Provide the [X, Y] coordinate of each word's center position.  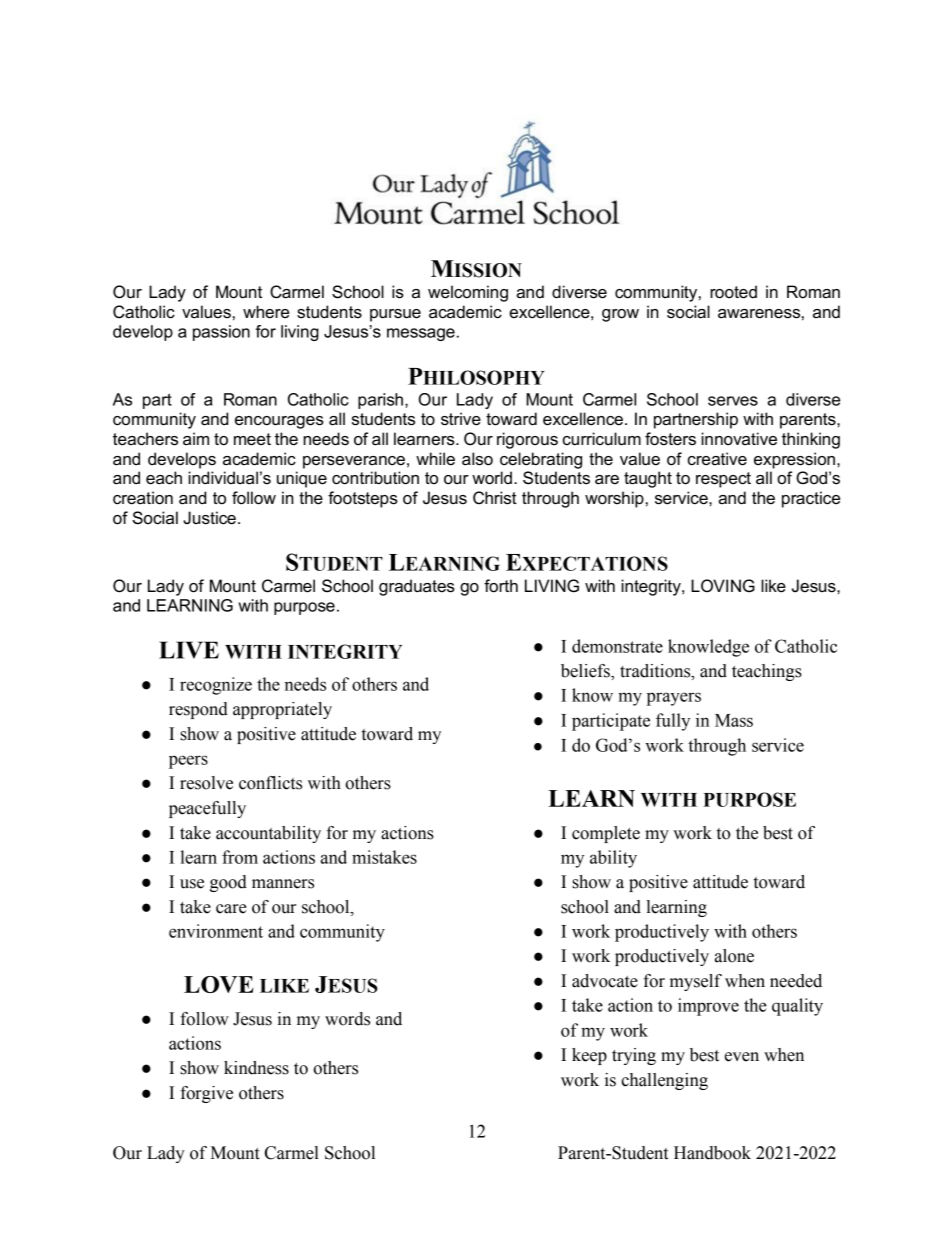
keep [589, 1056]
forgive [206, 1094]
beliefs [586, 672]
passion [221, 333]
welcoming [468, 293]
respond [198, 710]
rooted [733, 292]
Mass [734, 720]
